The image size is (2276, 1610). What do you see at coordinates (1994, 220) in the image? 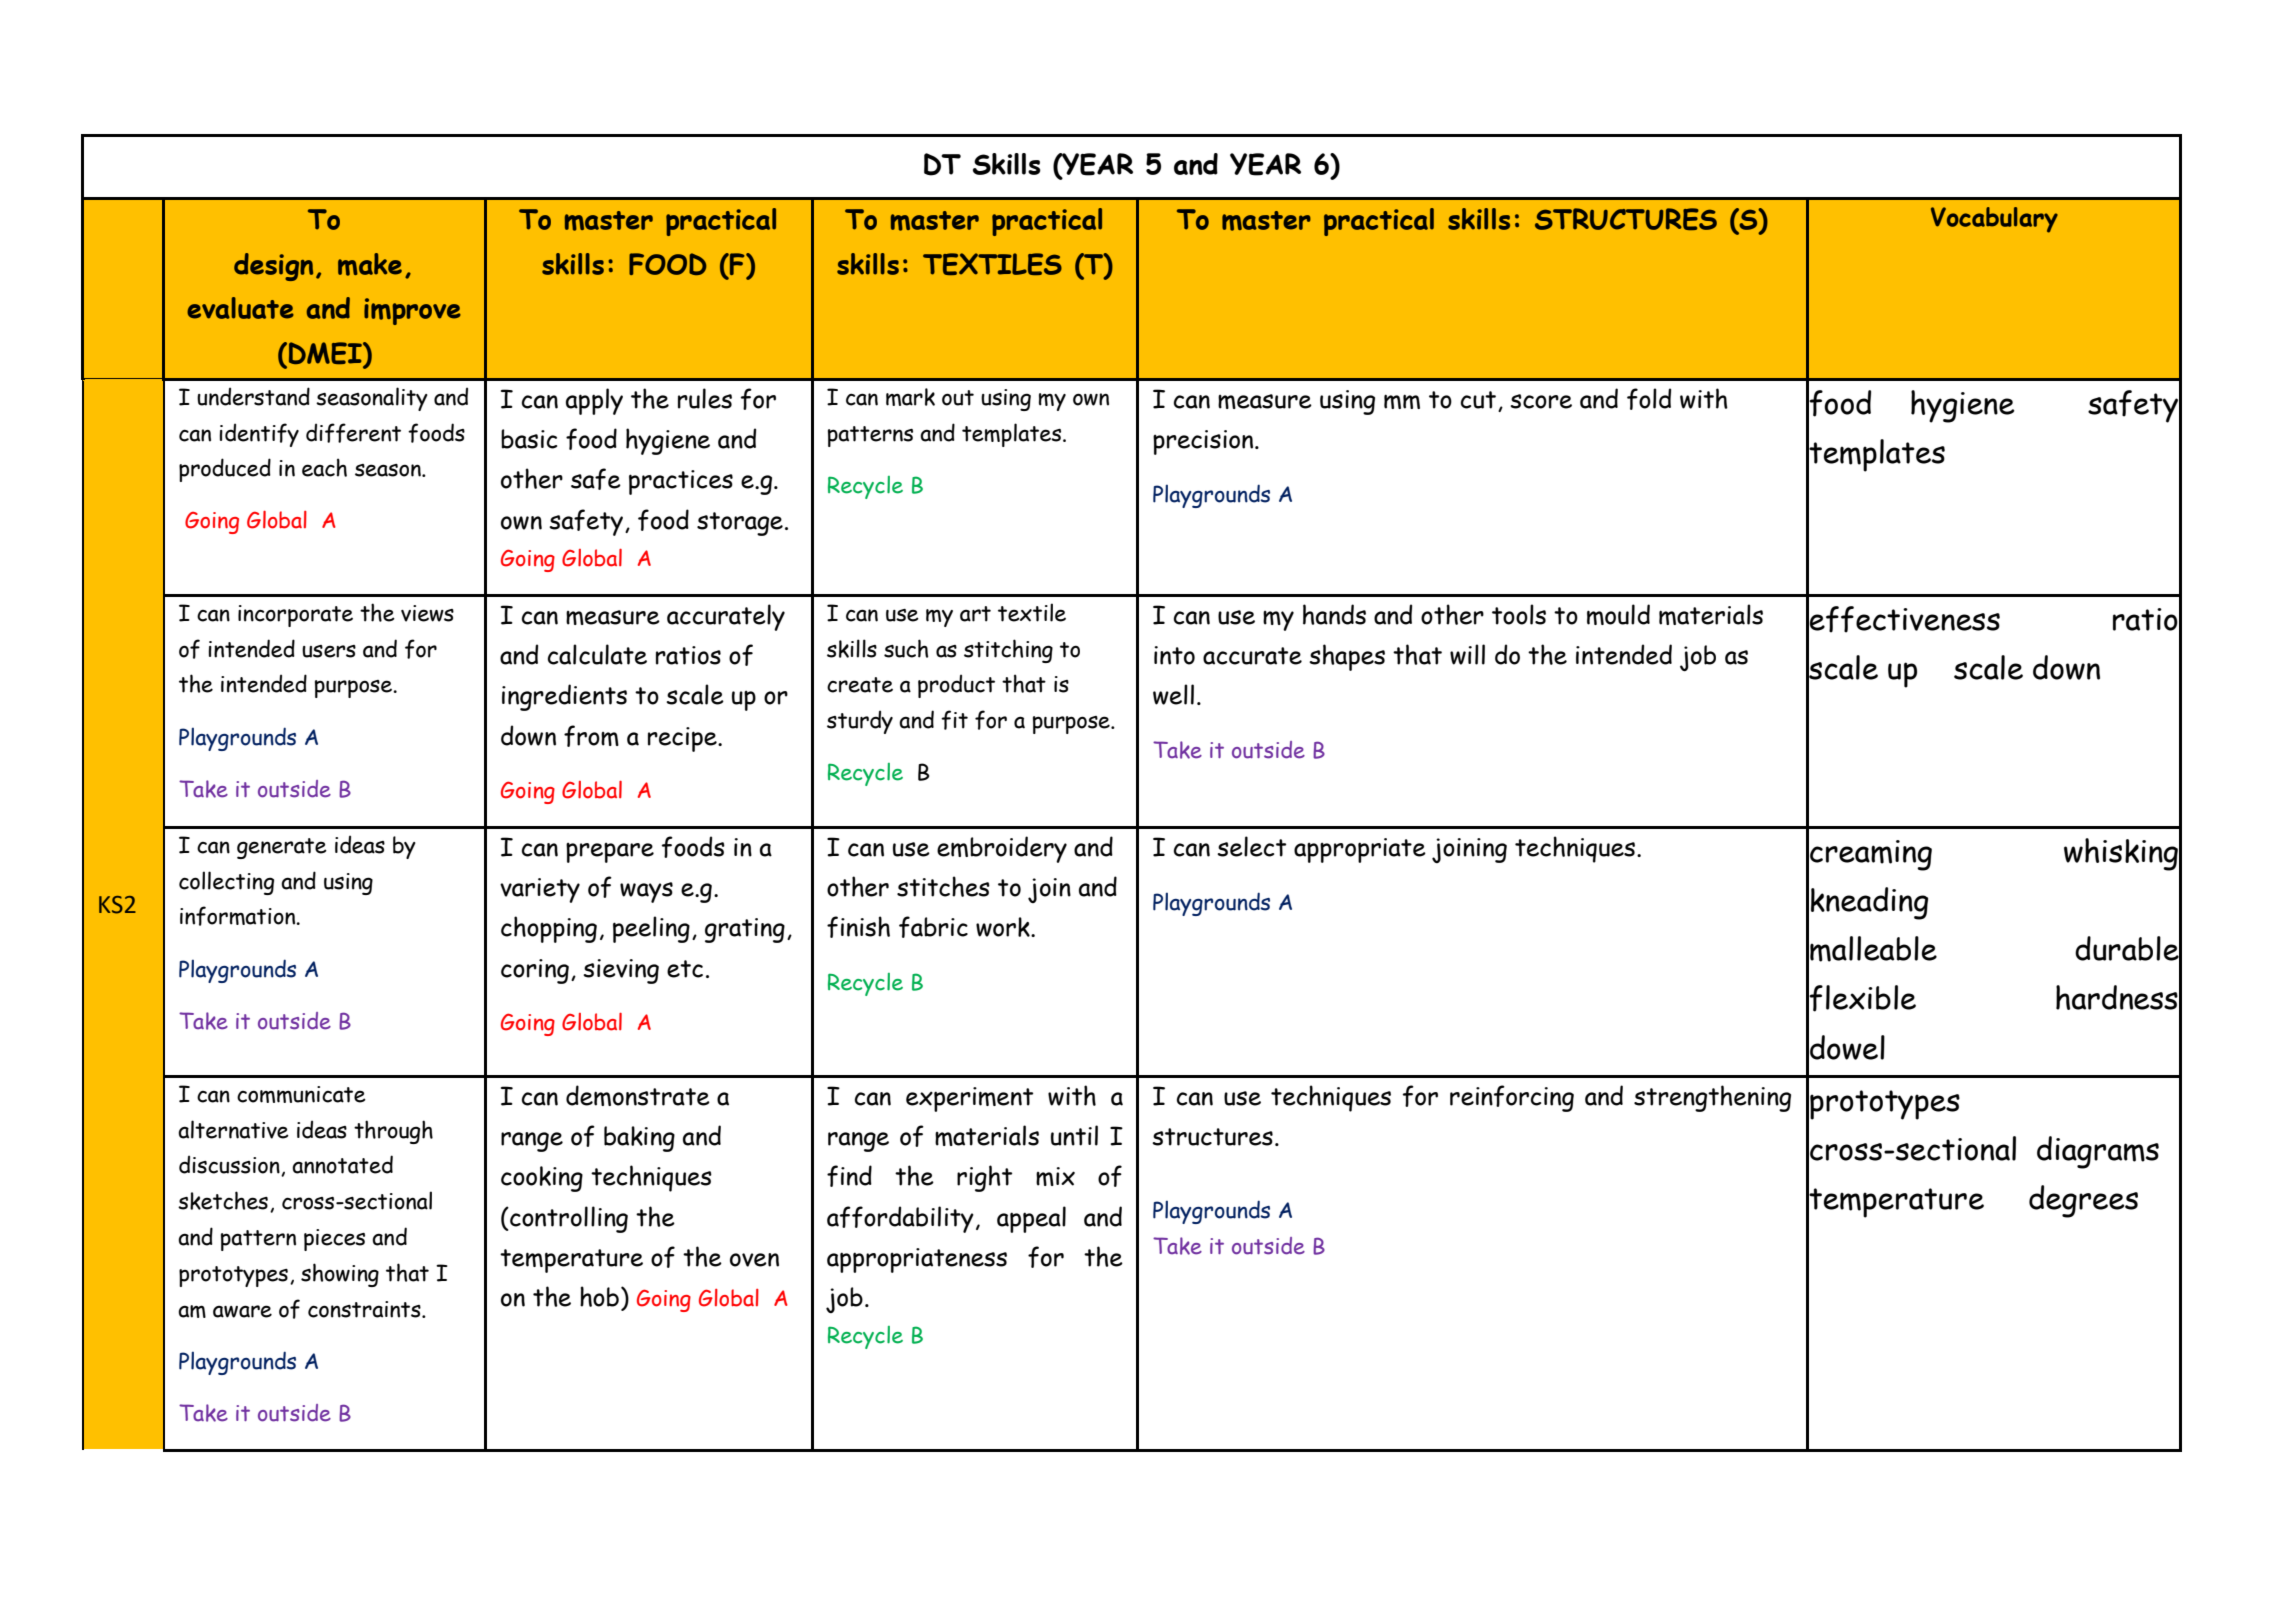
I see `Vocabulary` at bounding box center [1994, 220].
